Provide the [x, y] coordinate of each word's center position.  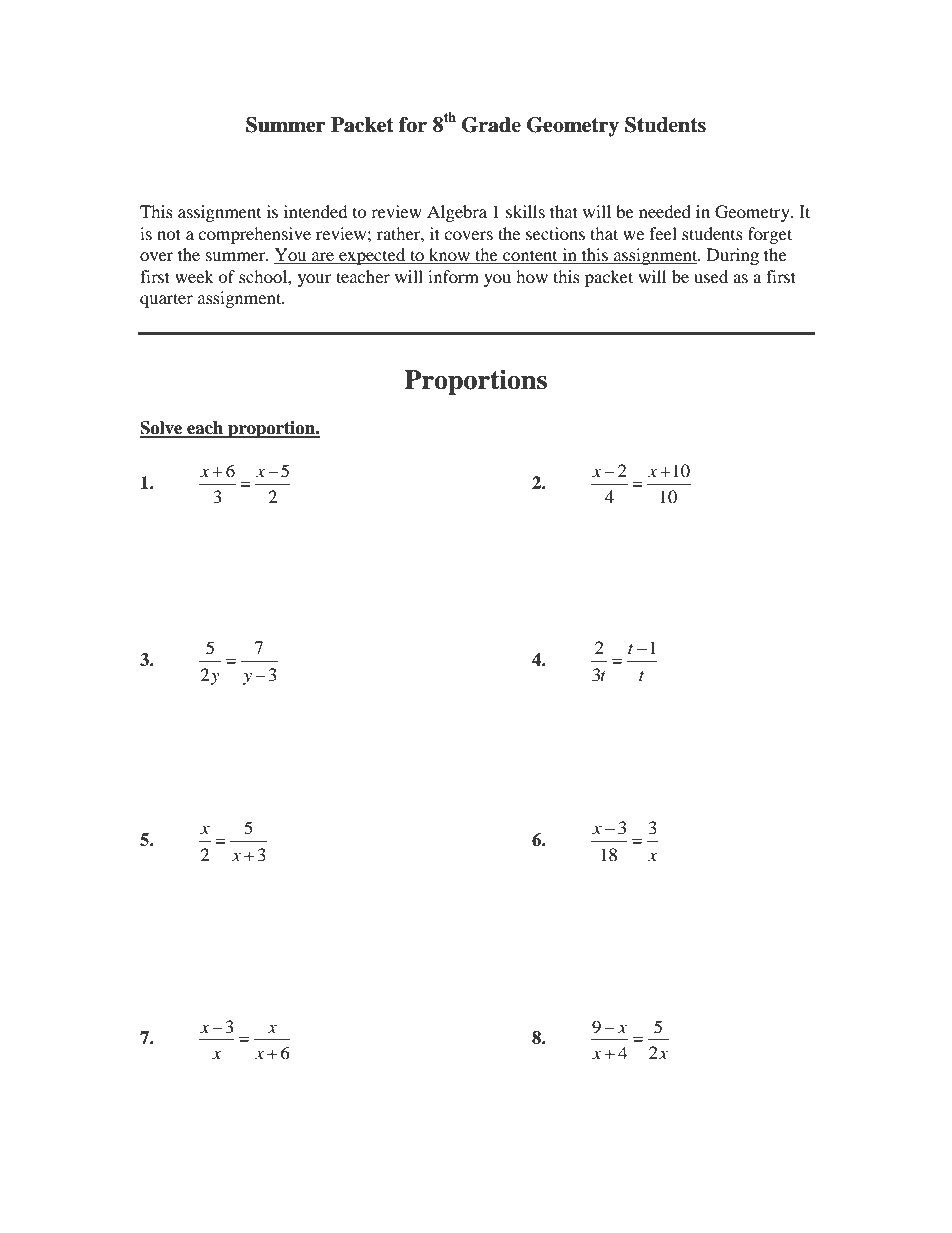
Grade [491, 125]
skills [525, 211]
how [532, 276]
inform [453, 276]
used [711, 276]
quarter [166, 300]
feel [663, 233]
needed [665, 211]
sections [555, 233]
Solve [162, 429]
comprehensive [254, 235]
